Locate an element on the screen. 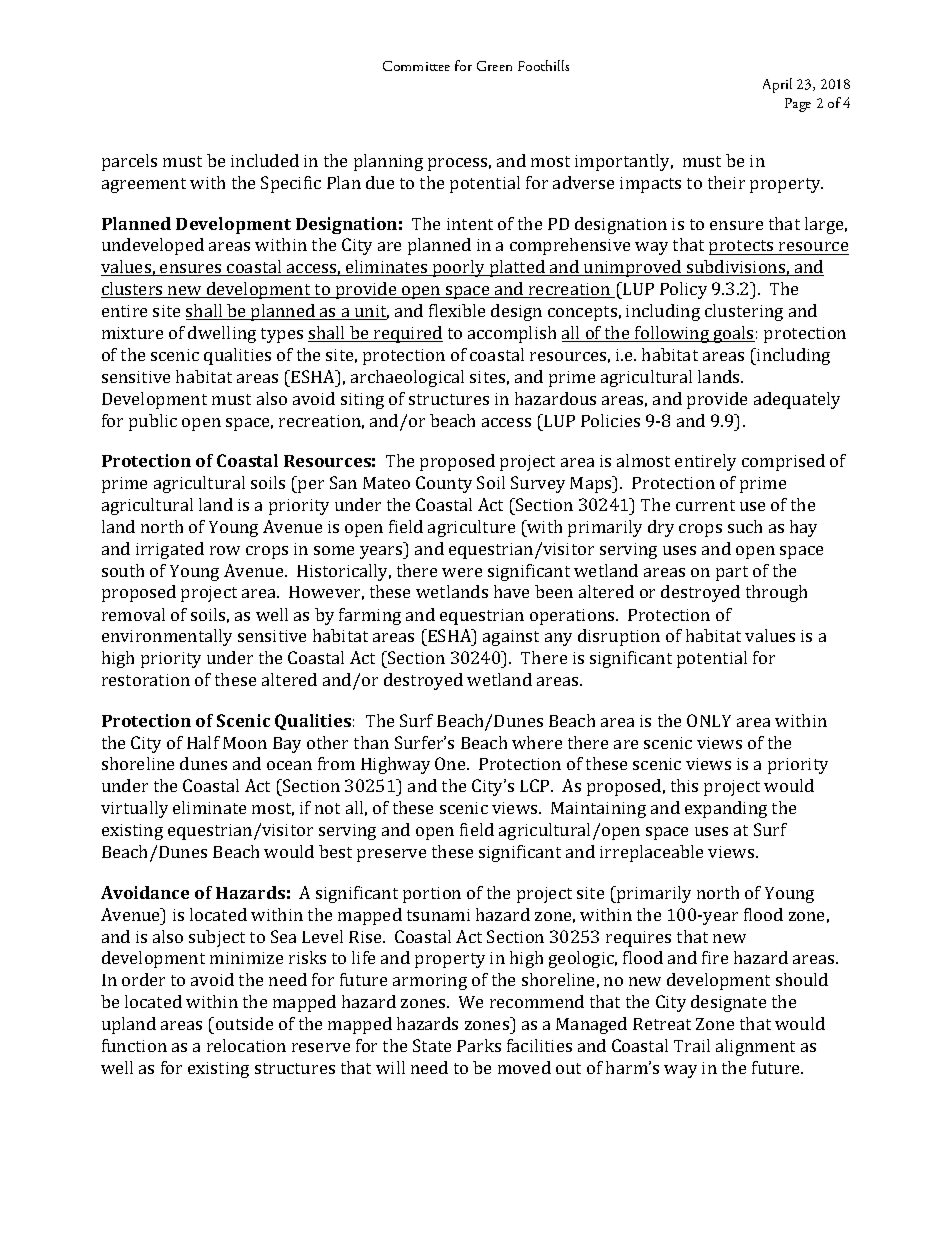 The image size is (952, 1233). part is located at coordinates (732, 573).
